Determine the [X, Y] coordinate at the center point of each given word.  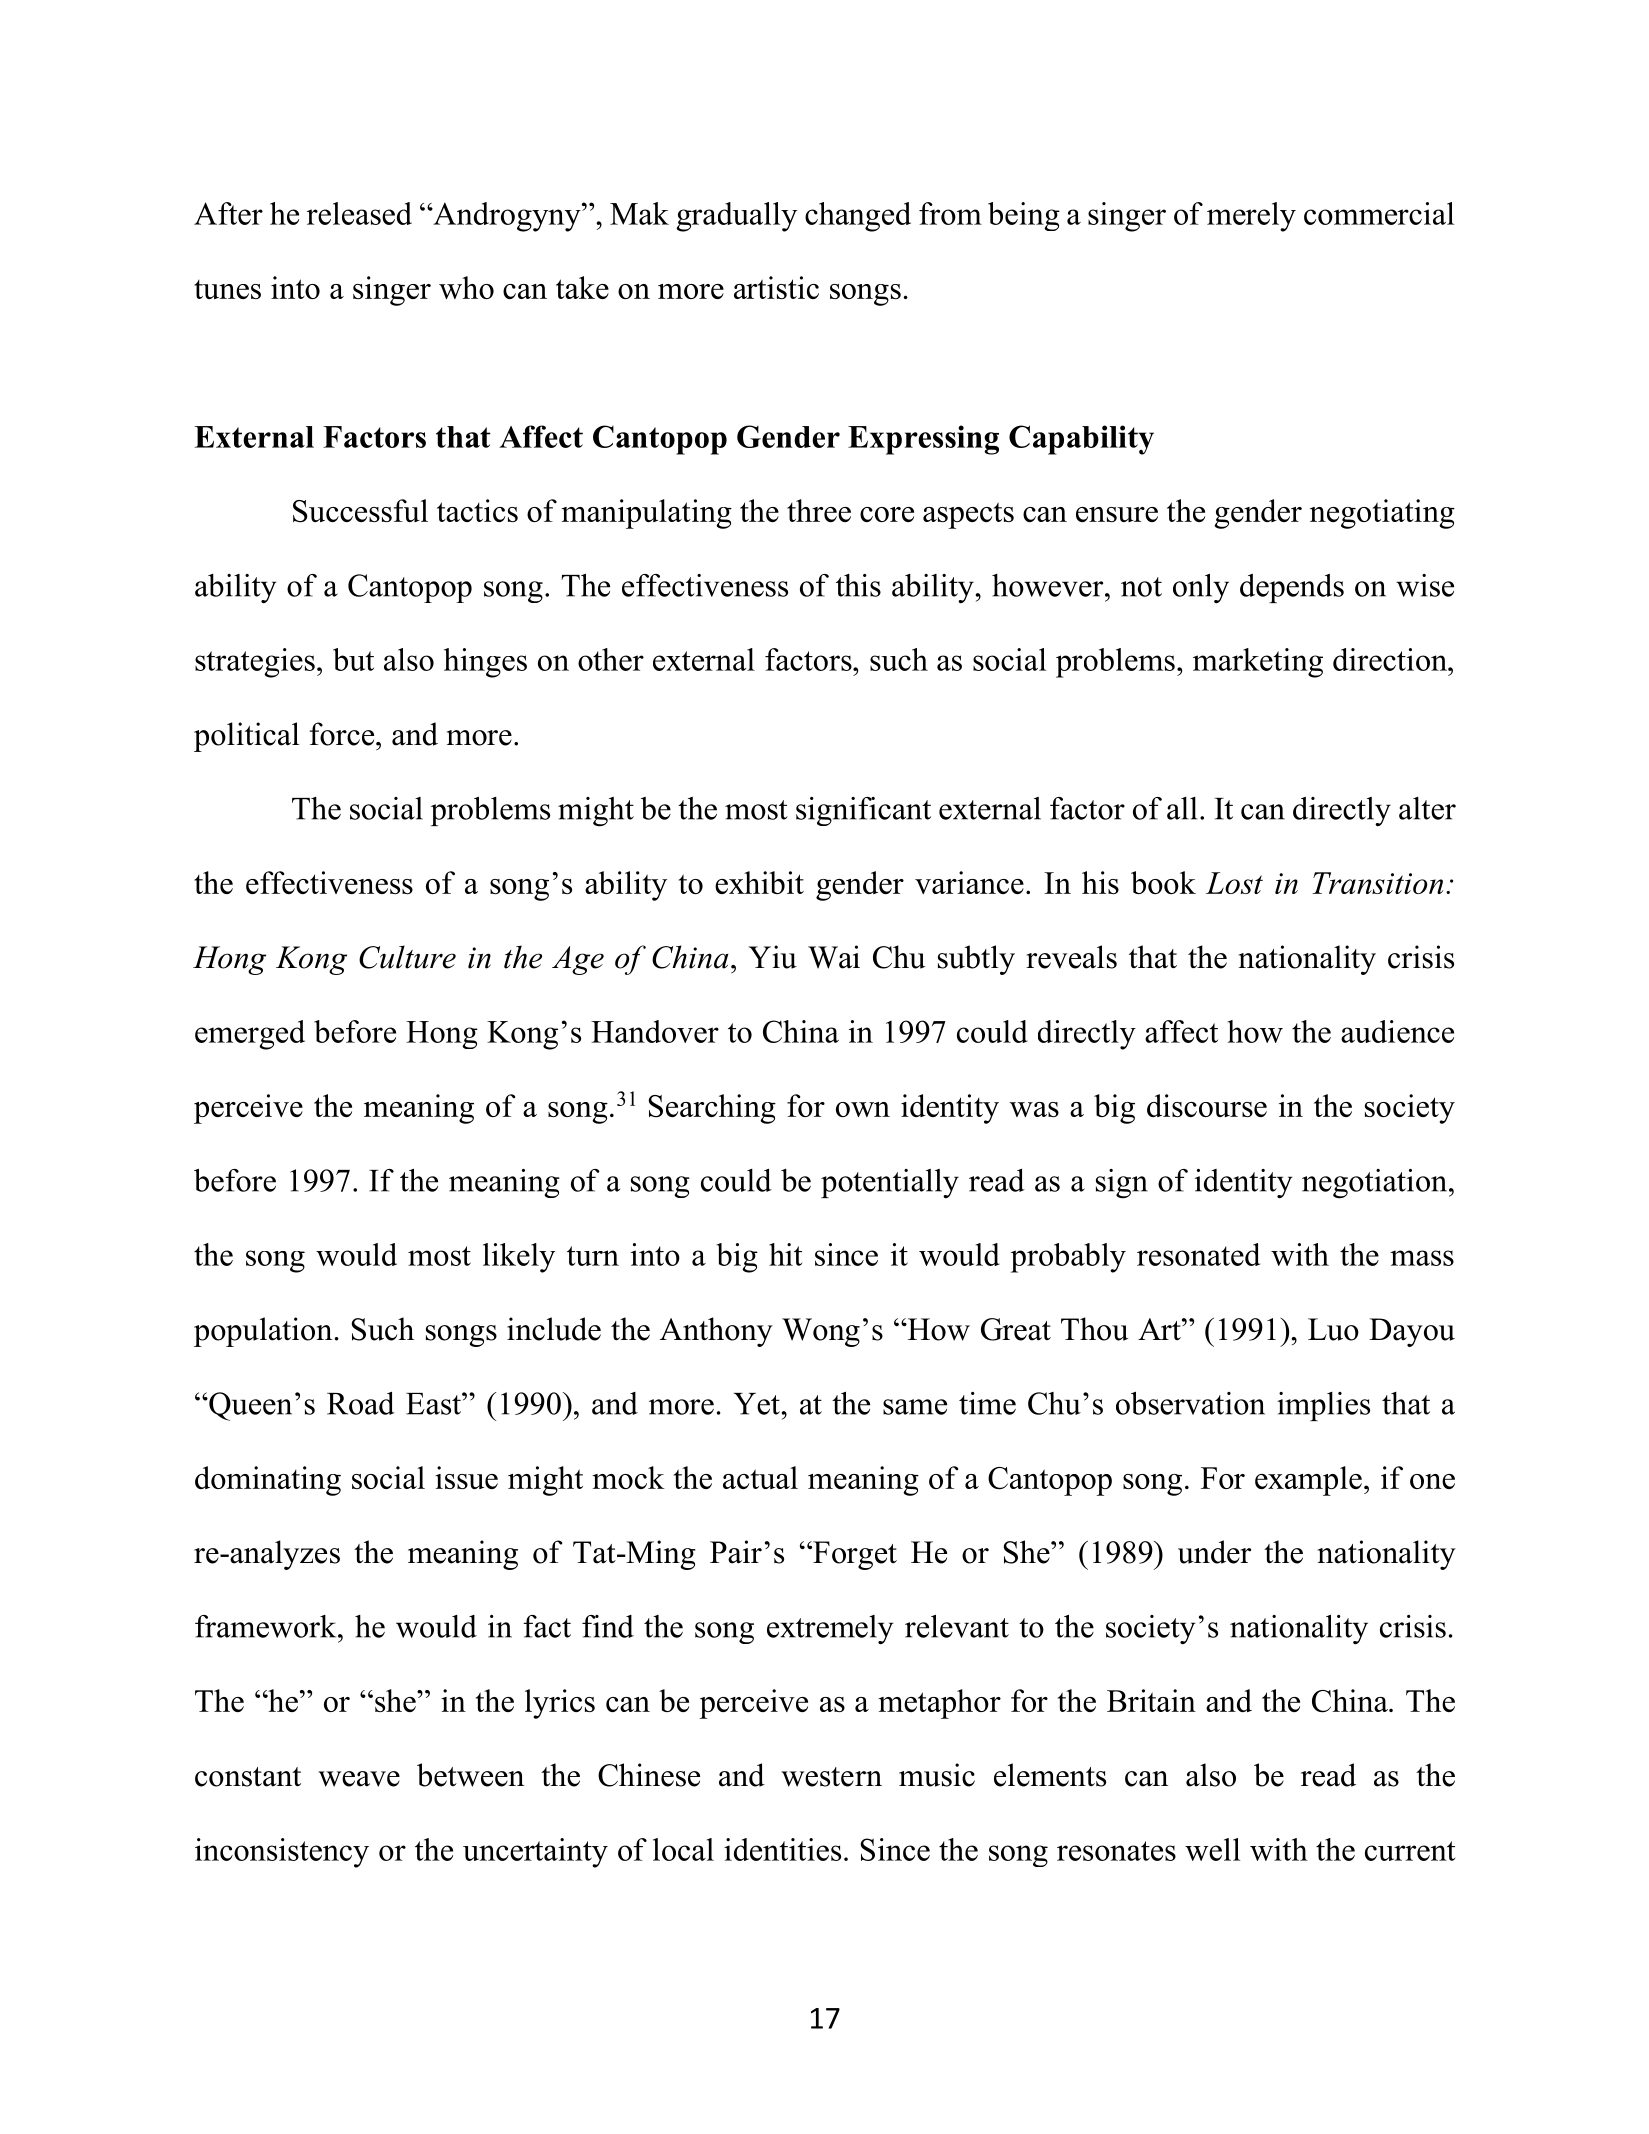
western [831, 1777]
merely [1251, 217]
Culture [407, 957]
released [359, 213]
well [1212, 1849]
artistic [776, 287]
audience [1397, 1031]
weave [359, 1779]
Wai [834, 957]
